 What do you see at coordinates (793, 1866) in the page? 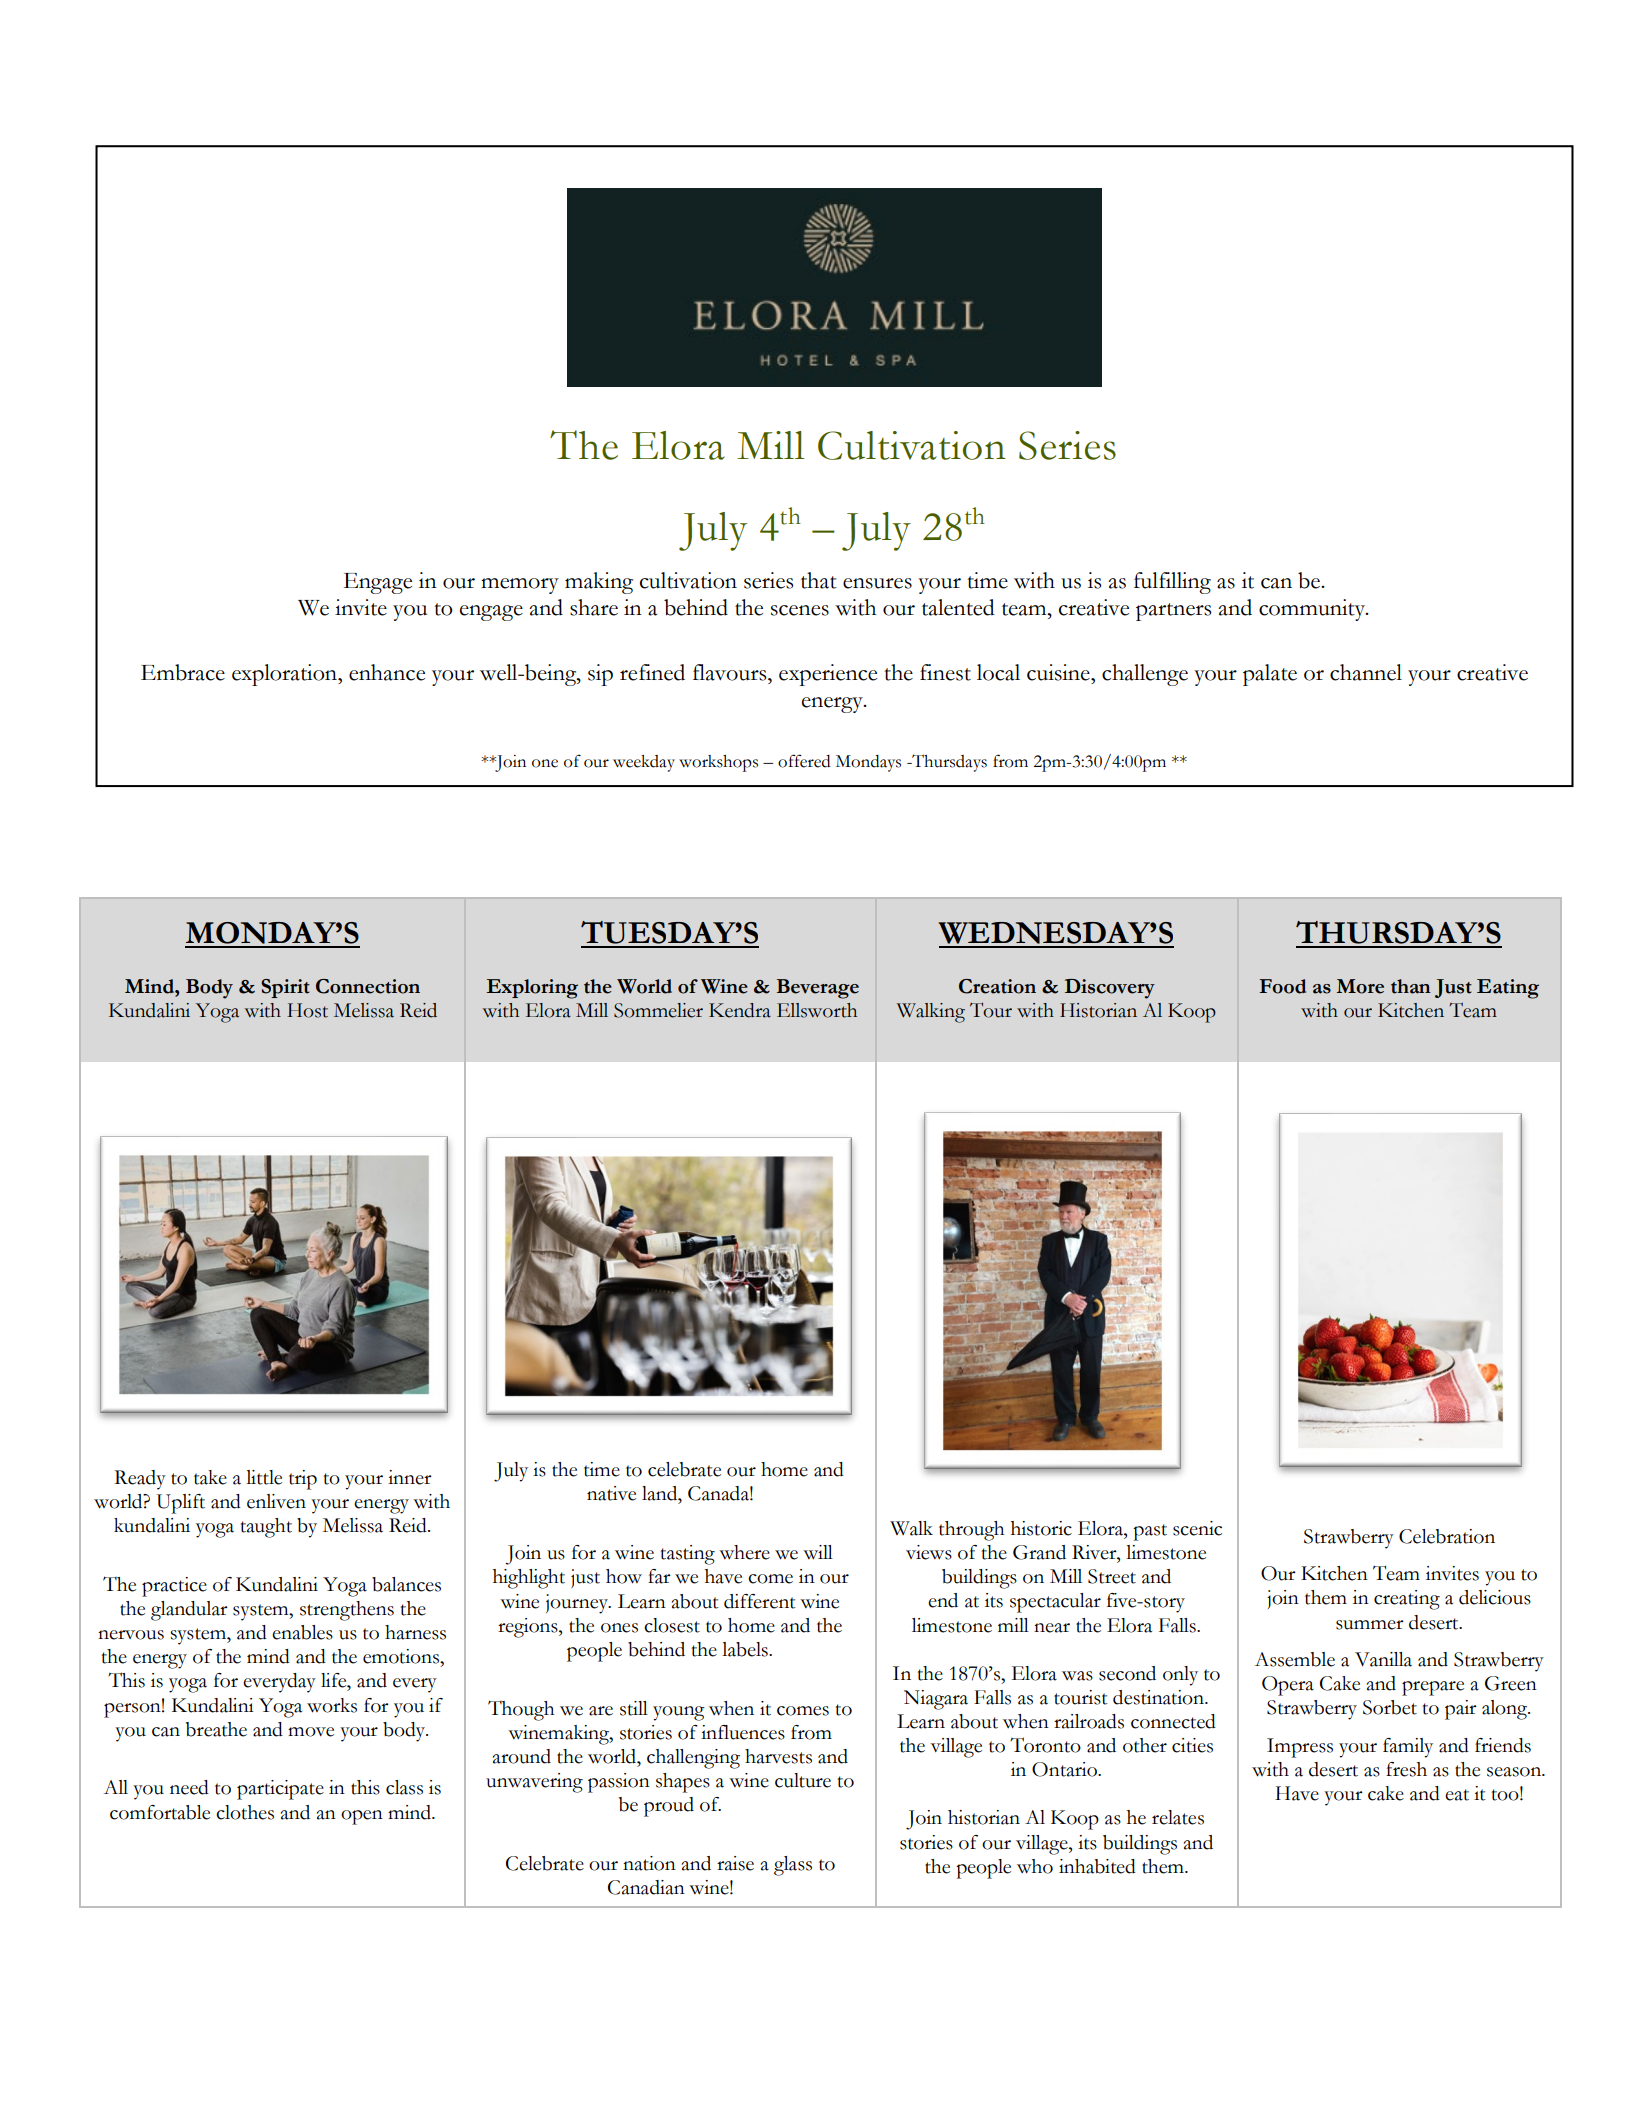
I see `glass` at bounding box center [793, 1866].
